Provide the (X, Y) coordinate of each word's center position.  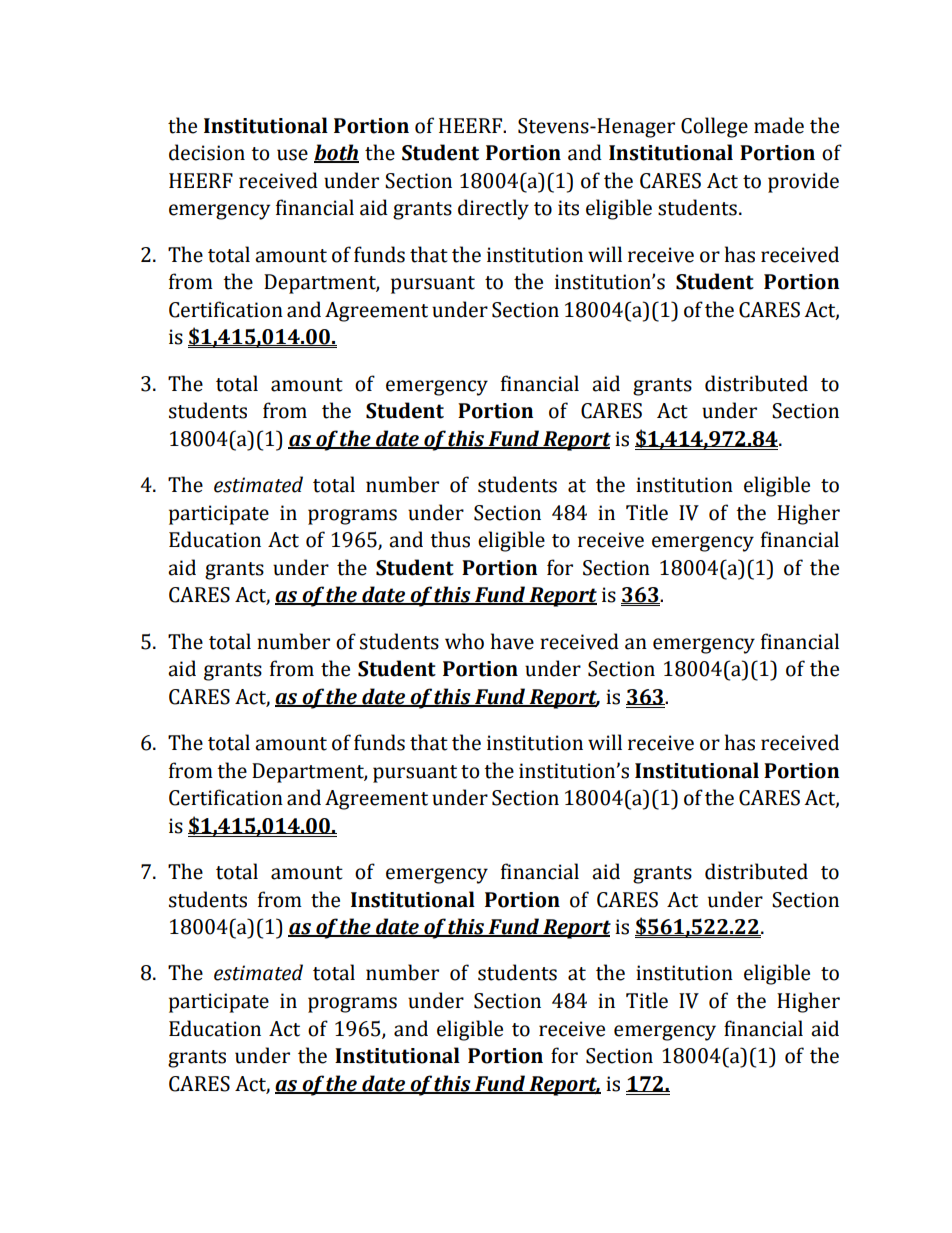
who (464, 641)
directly (493, 209)
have (512, 641)
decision (207, 152)
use (292, 155)
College (714, 127)
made (779, 125)
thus (450, 539)
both (336, 153)
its (568, 208)
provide (803, 182)
